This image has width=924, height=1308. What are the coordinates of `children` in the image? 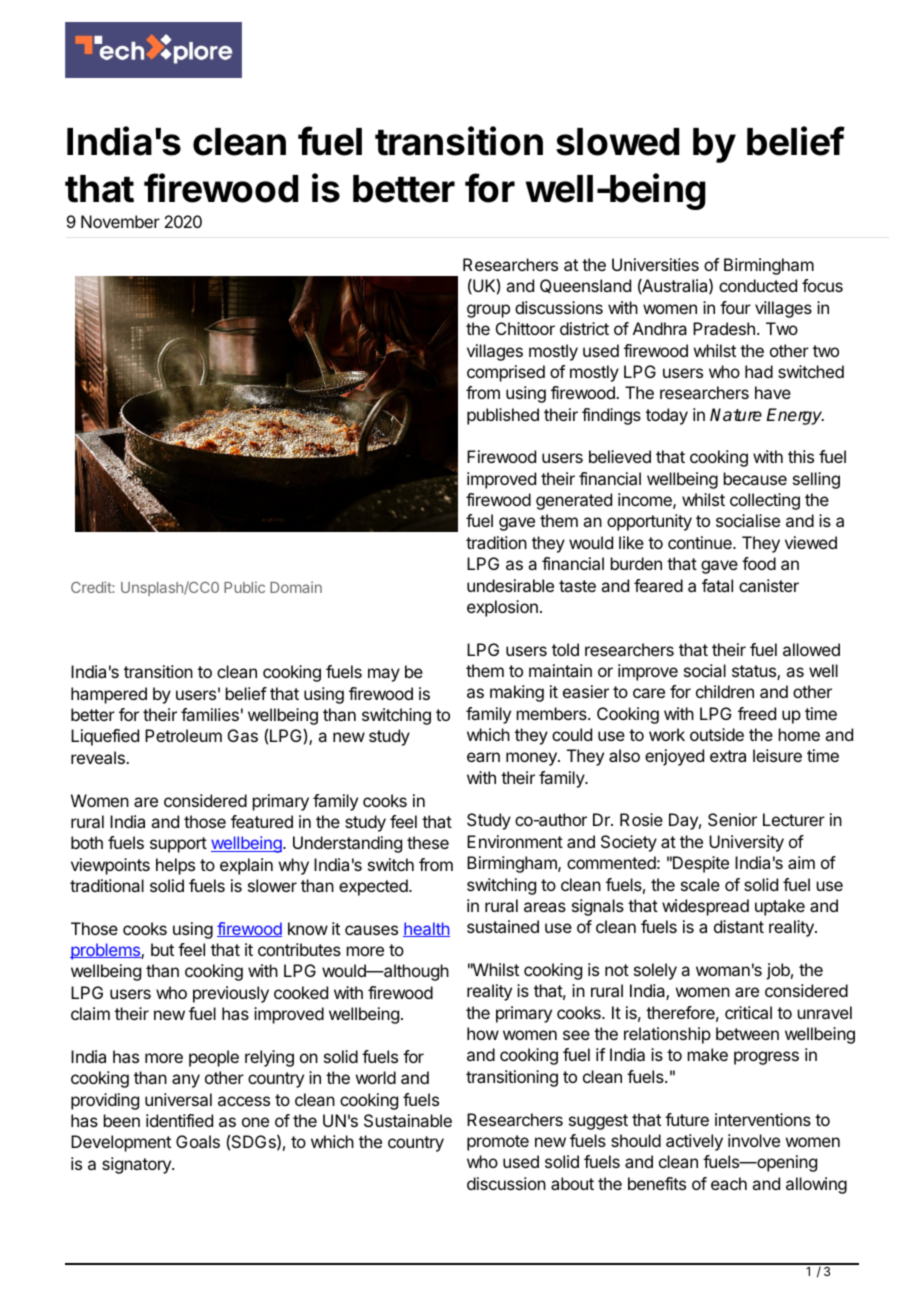 It's located at (725, 691).
